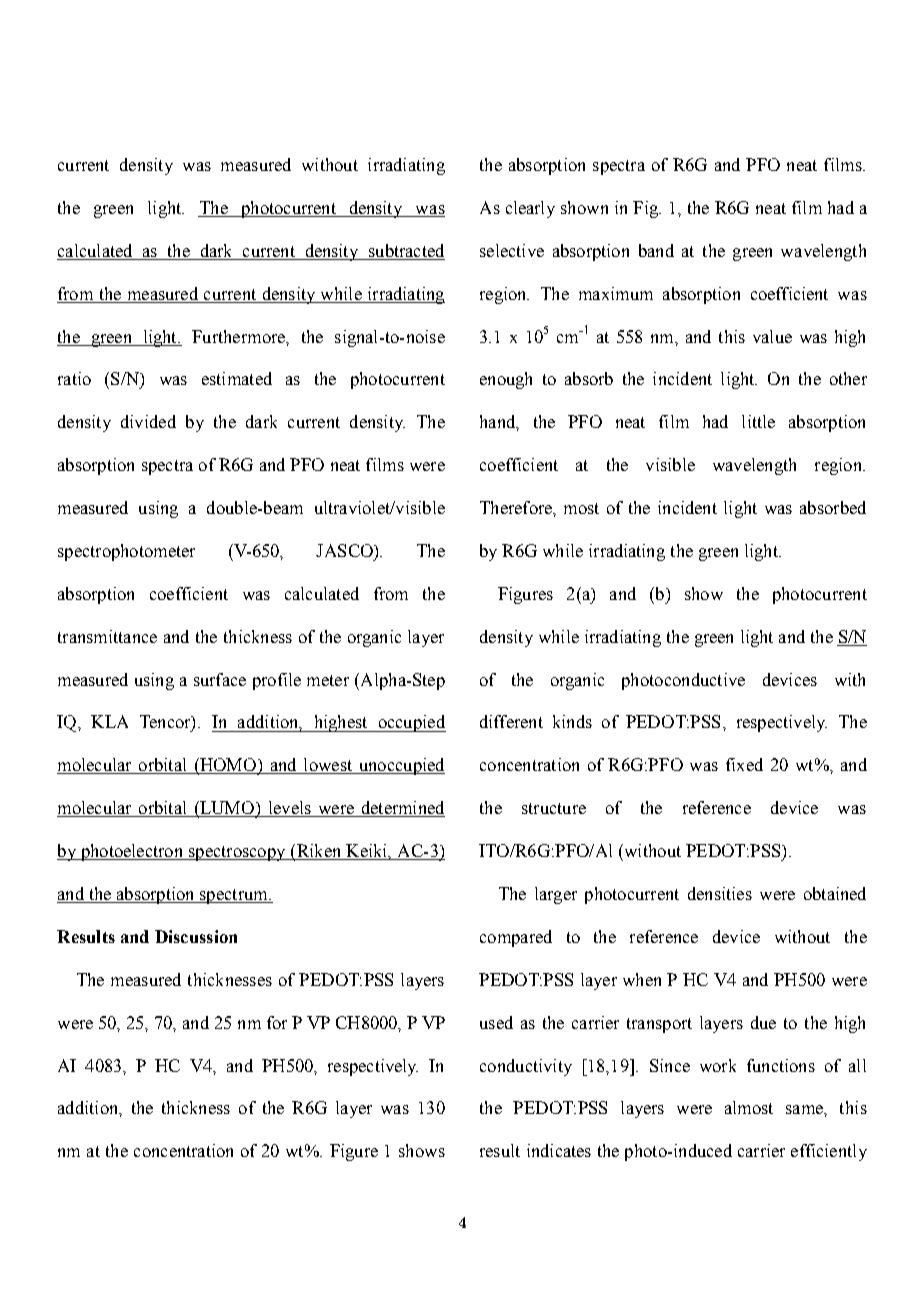 Image resolution: width=924 pixels, height=1308 pixels. Describe the element at coordinates (511, 721) in the document. I see `different` at that location.
